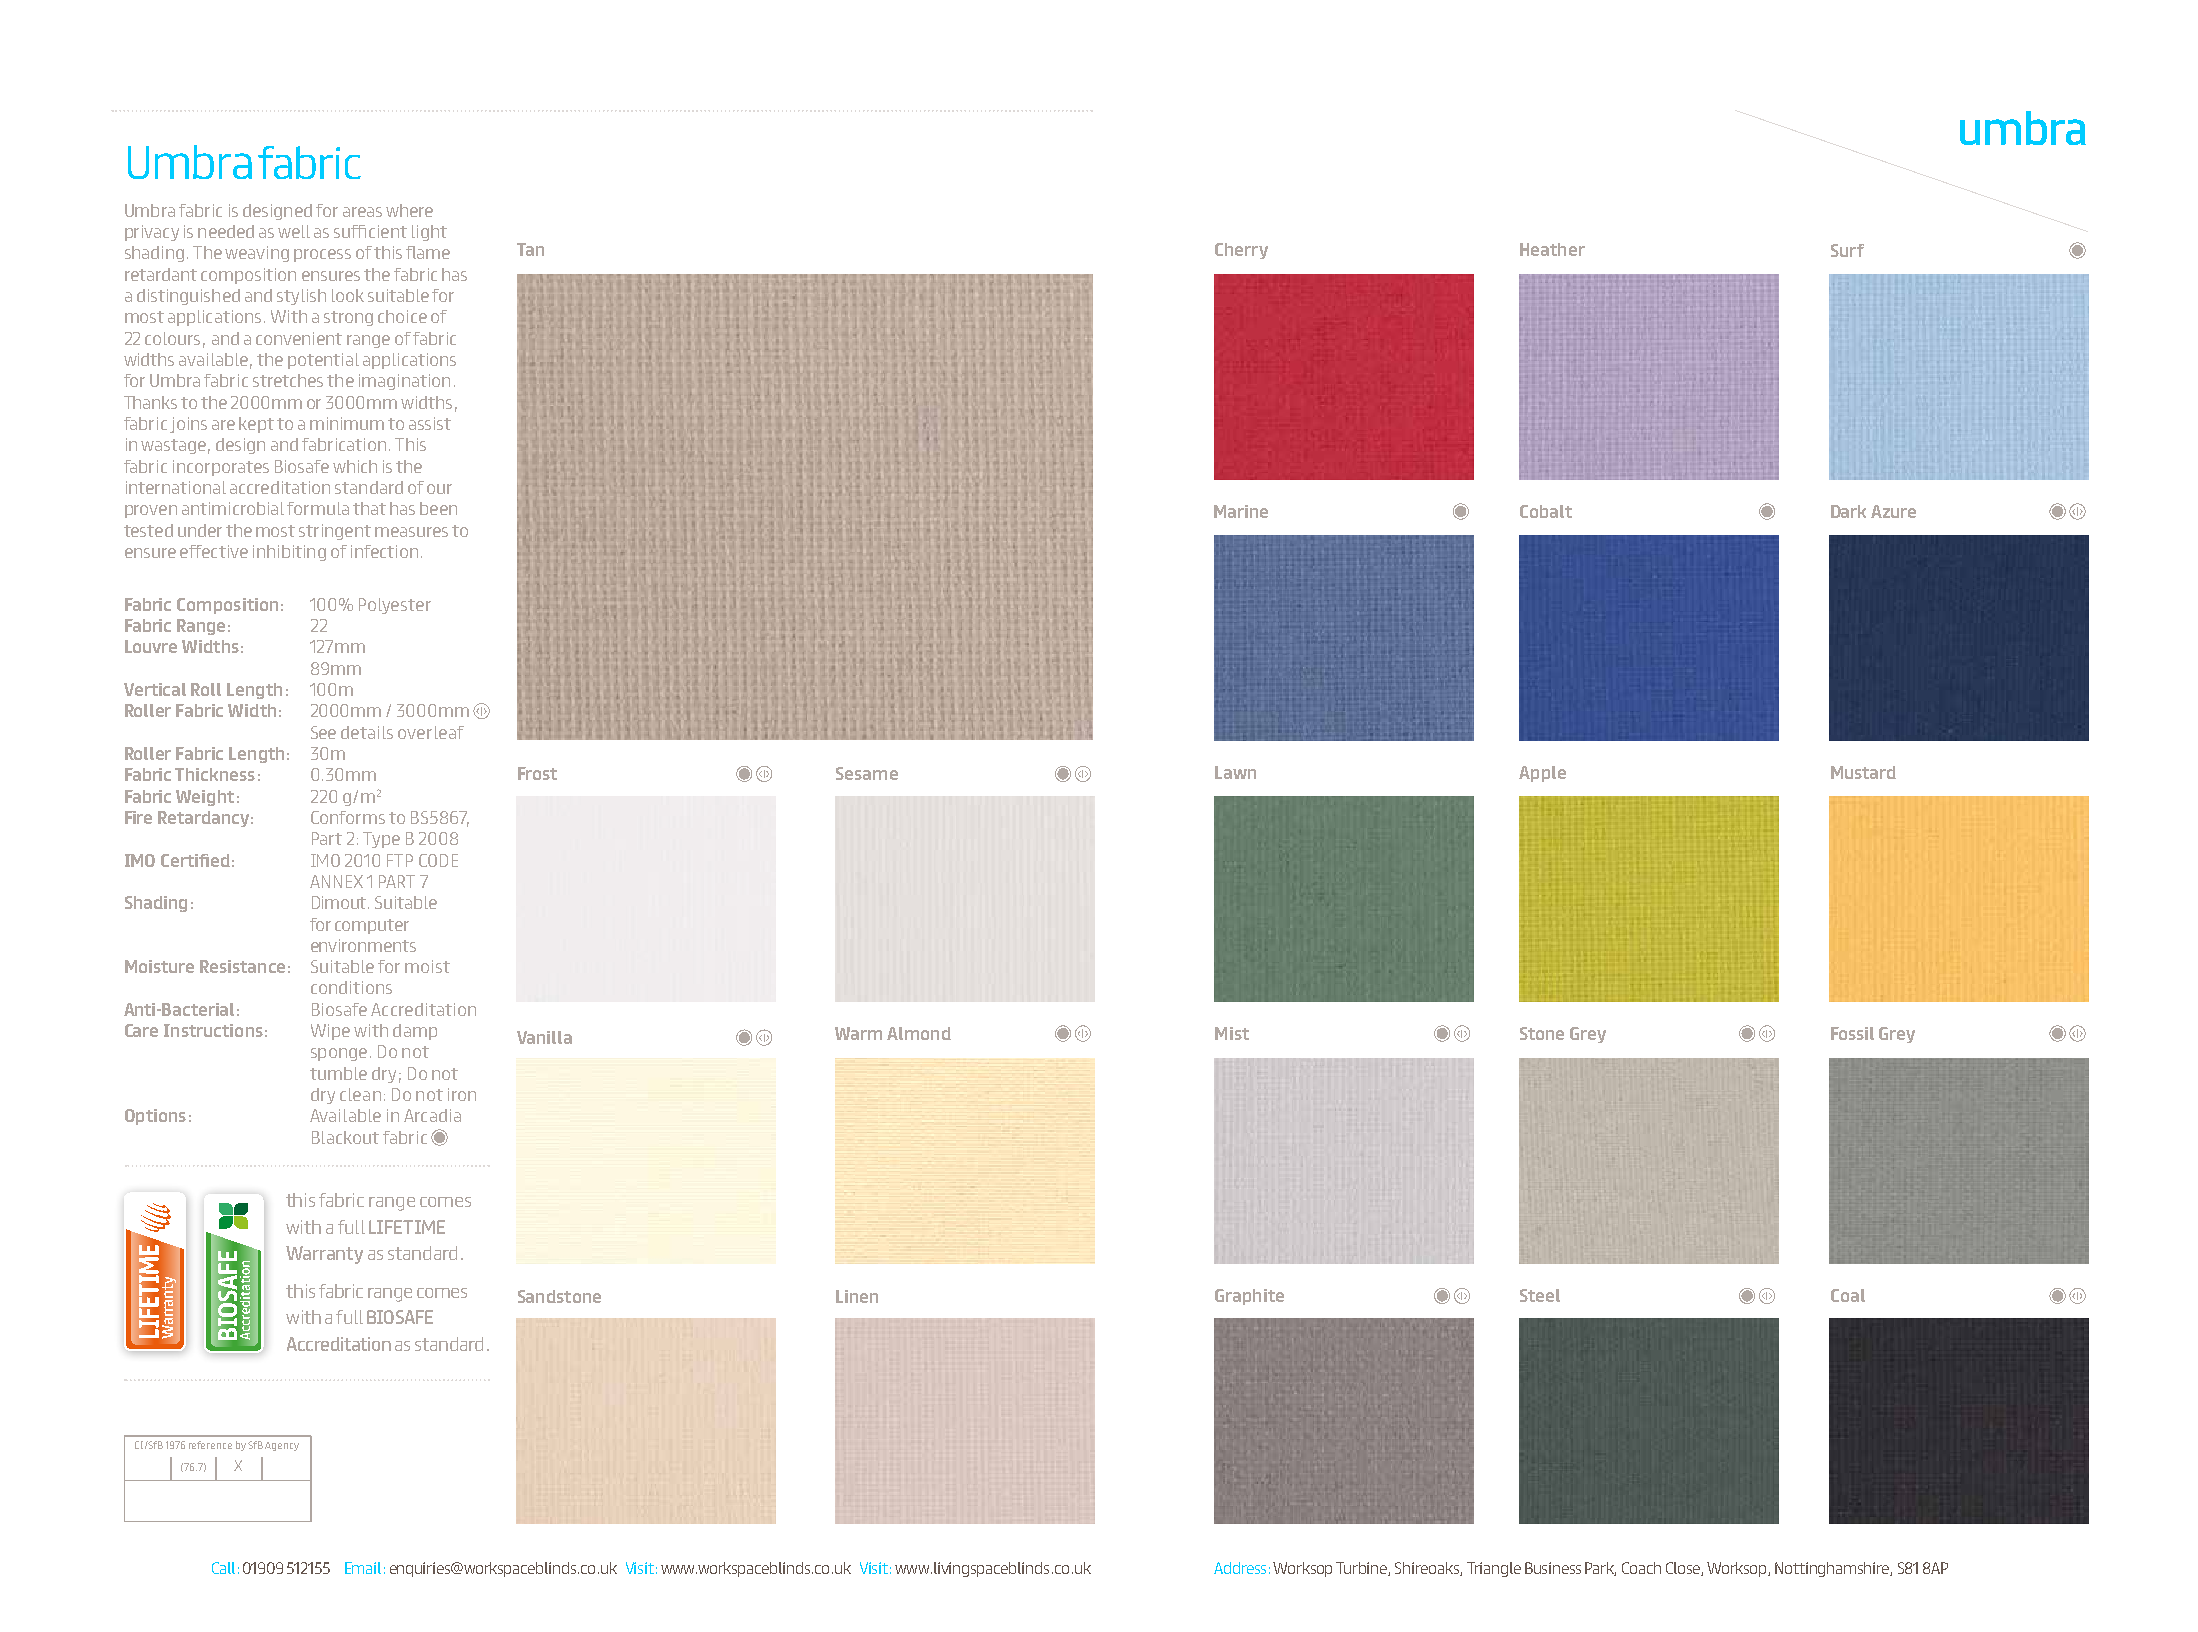 The image size is (2198, 1632). Describe the element at coordinates (1241, 511) in the document. I see `Marine` at that location.
